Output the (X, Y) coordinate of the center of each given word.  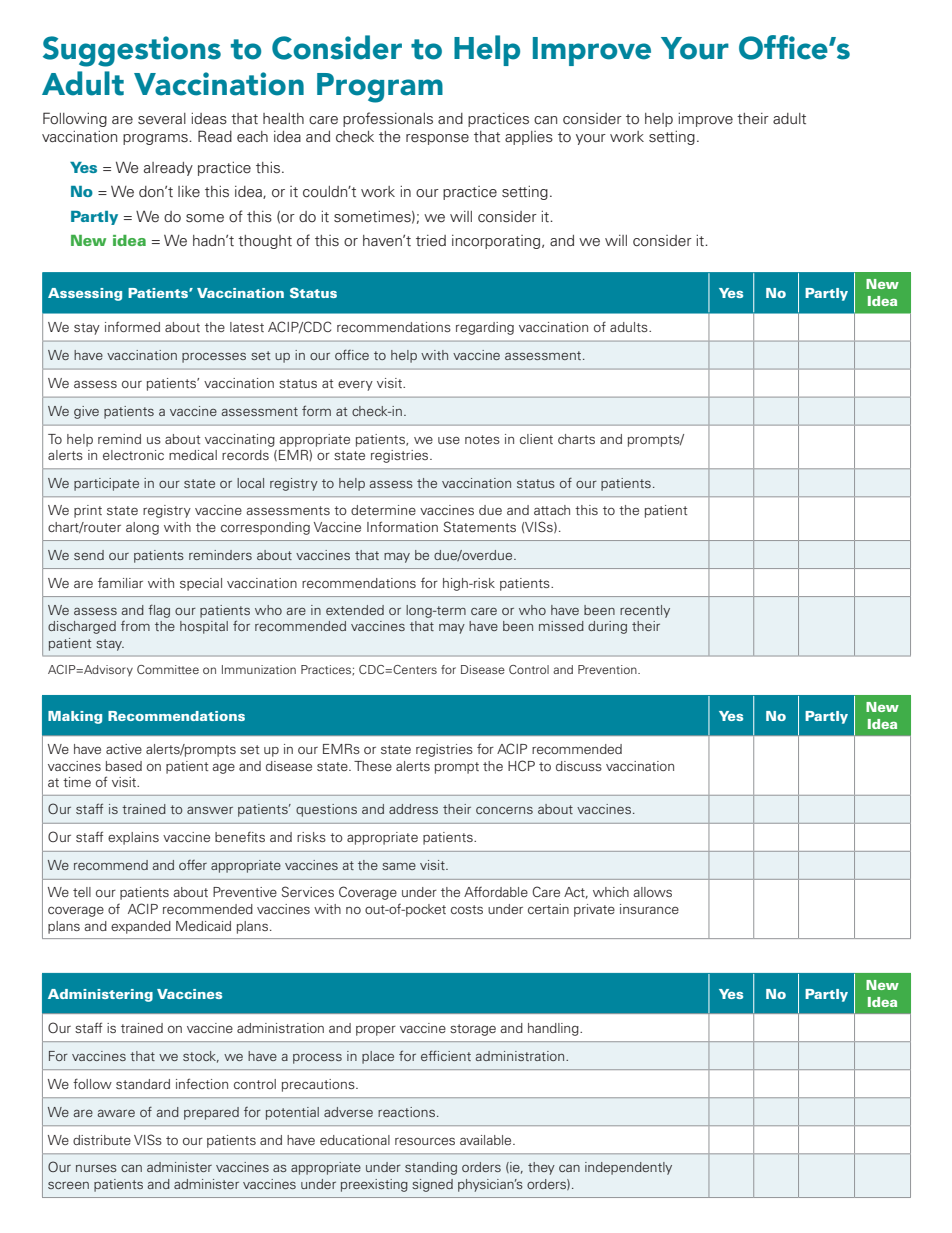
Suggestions (132, 51)
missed (561, 626)
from (135, 626)
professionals (388, 119)
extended (355, 610)
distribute (102, 1140)
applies (529, 138)
